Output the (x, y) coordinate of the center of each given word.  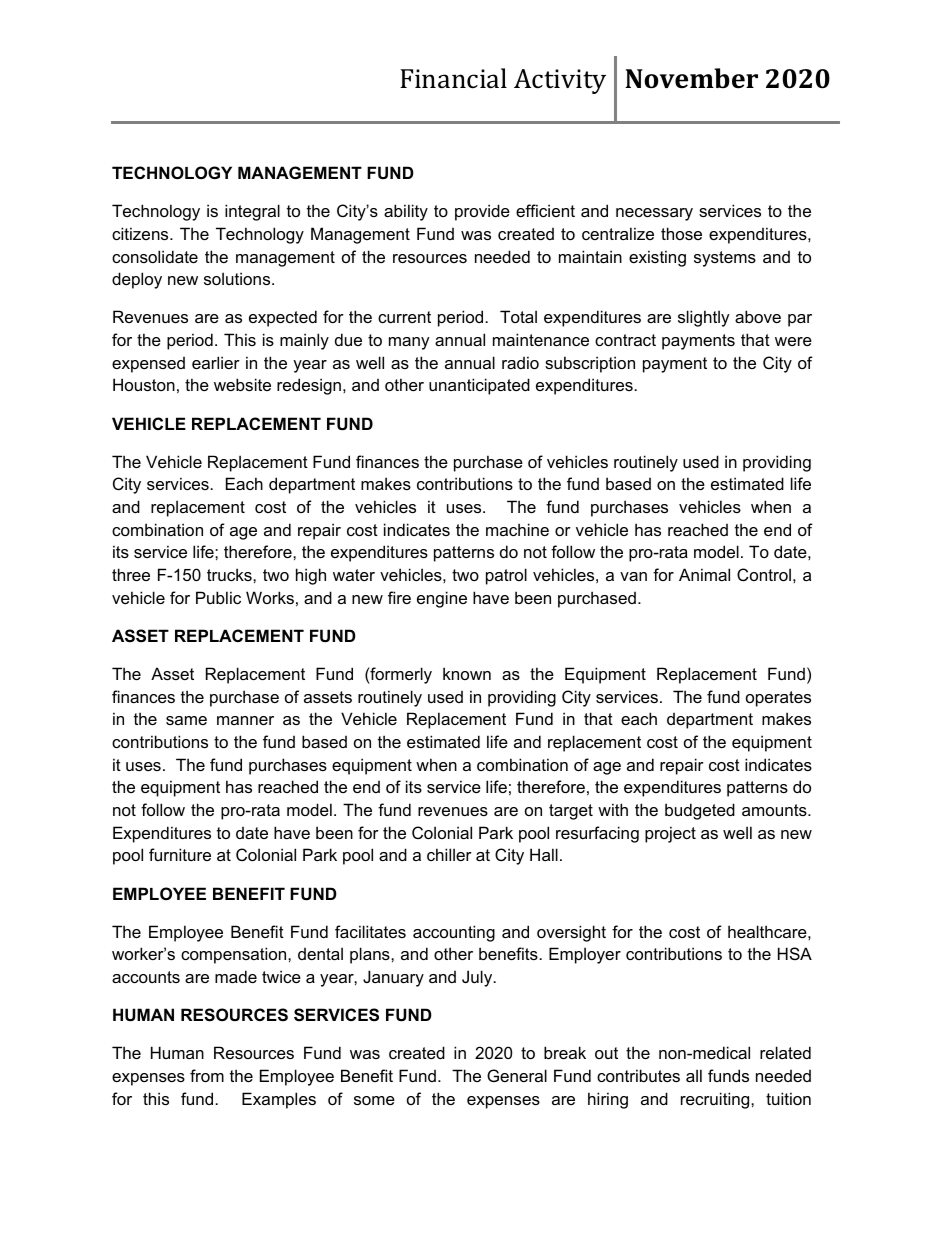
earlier (216, 362)
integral (252, 212)
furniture (180, 854)
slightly (704, 318)
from (207, 1075)
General (517, 1075)
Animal (704, 574)
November (691, 78)
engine (442, 599)
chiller (449, 854)
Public (218, 597)
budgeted (700, 811)
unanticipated (479, 386)
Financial (453, 78)
